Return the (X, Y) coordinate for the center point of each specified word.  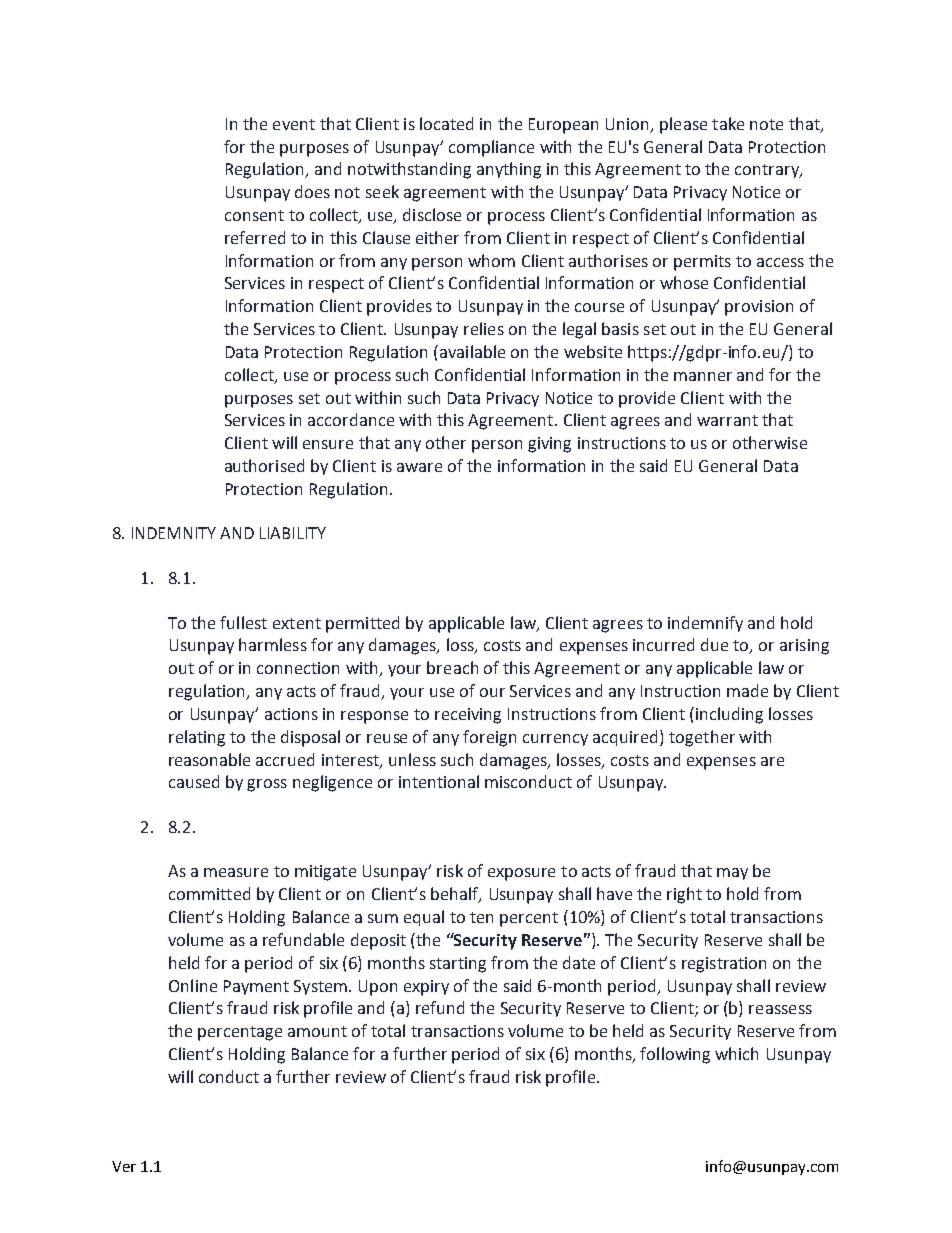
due (714, 644)
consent (254, 215)
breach (452, 667)
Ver (124, 1166)
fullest (243, 622)
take (728, 123)
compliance (491, 148)
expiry (426, 988)
